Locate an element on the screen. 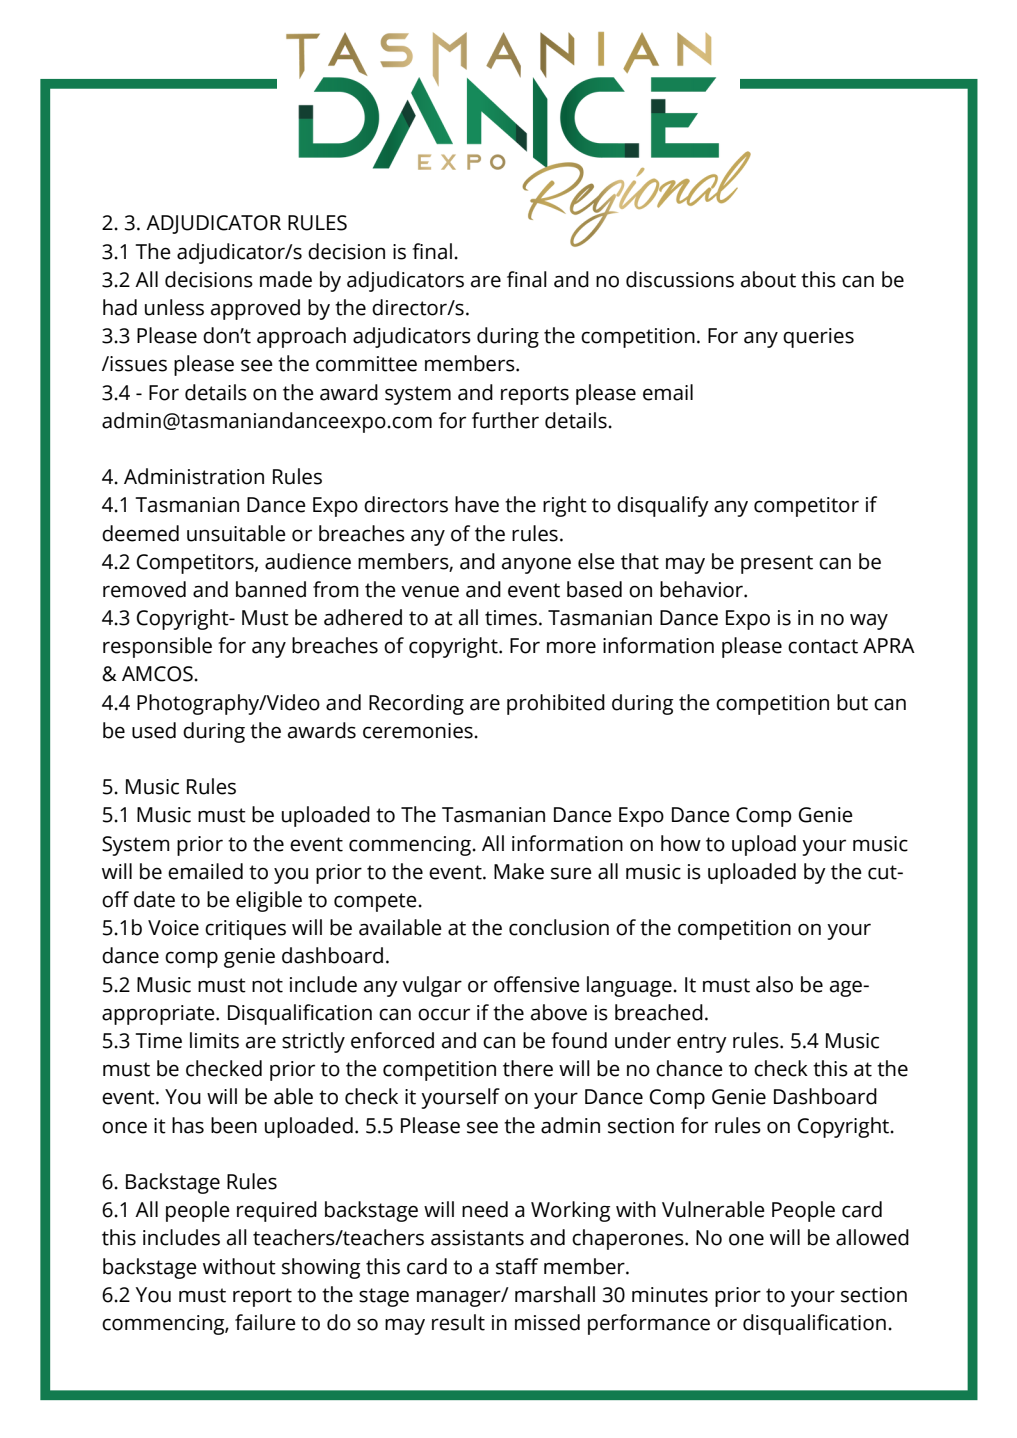 The image size is (1017, 1438). prohibited is located at coordinates (556, 704).
